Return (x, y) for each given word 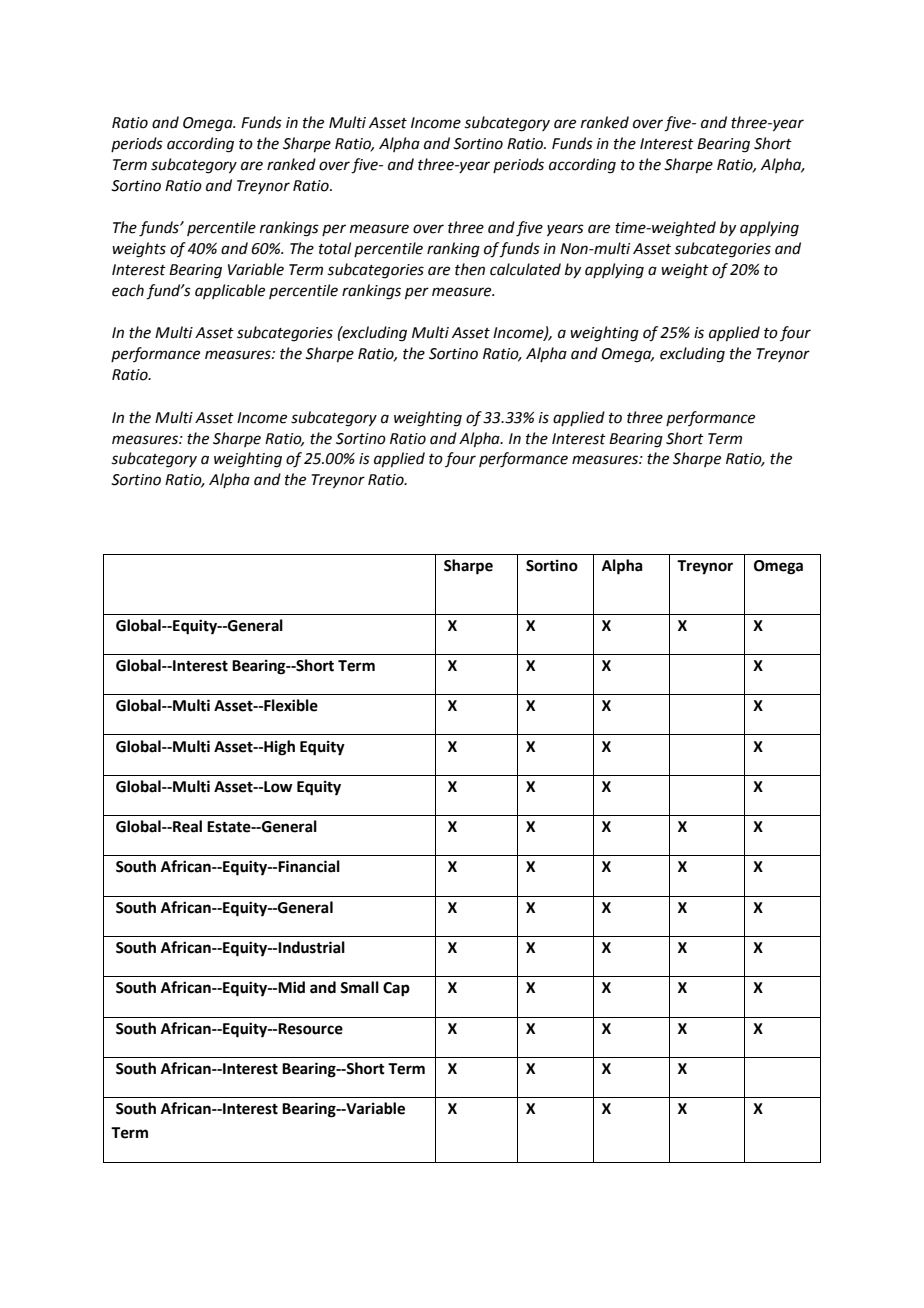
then (470, 269)
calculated (525, 269)
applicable (230, 291)
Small (359, 987)
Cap (396, 989)
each (128, 290)
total (335, 248)
